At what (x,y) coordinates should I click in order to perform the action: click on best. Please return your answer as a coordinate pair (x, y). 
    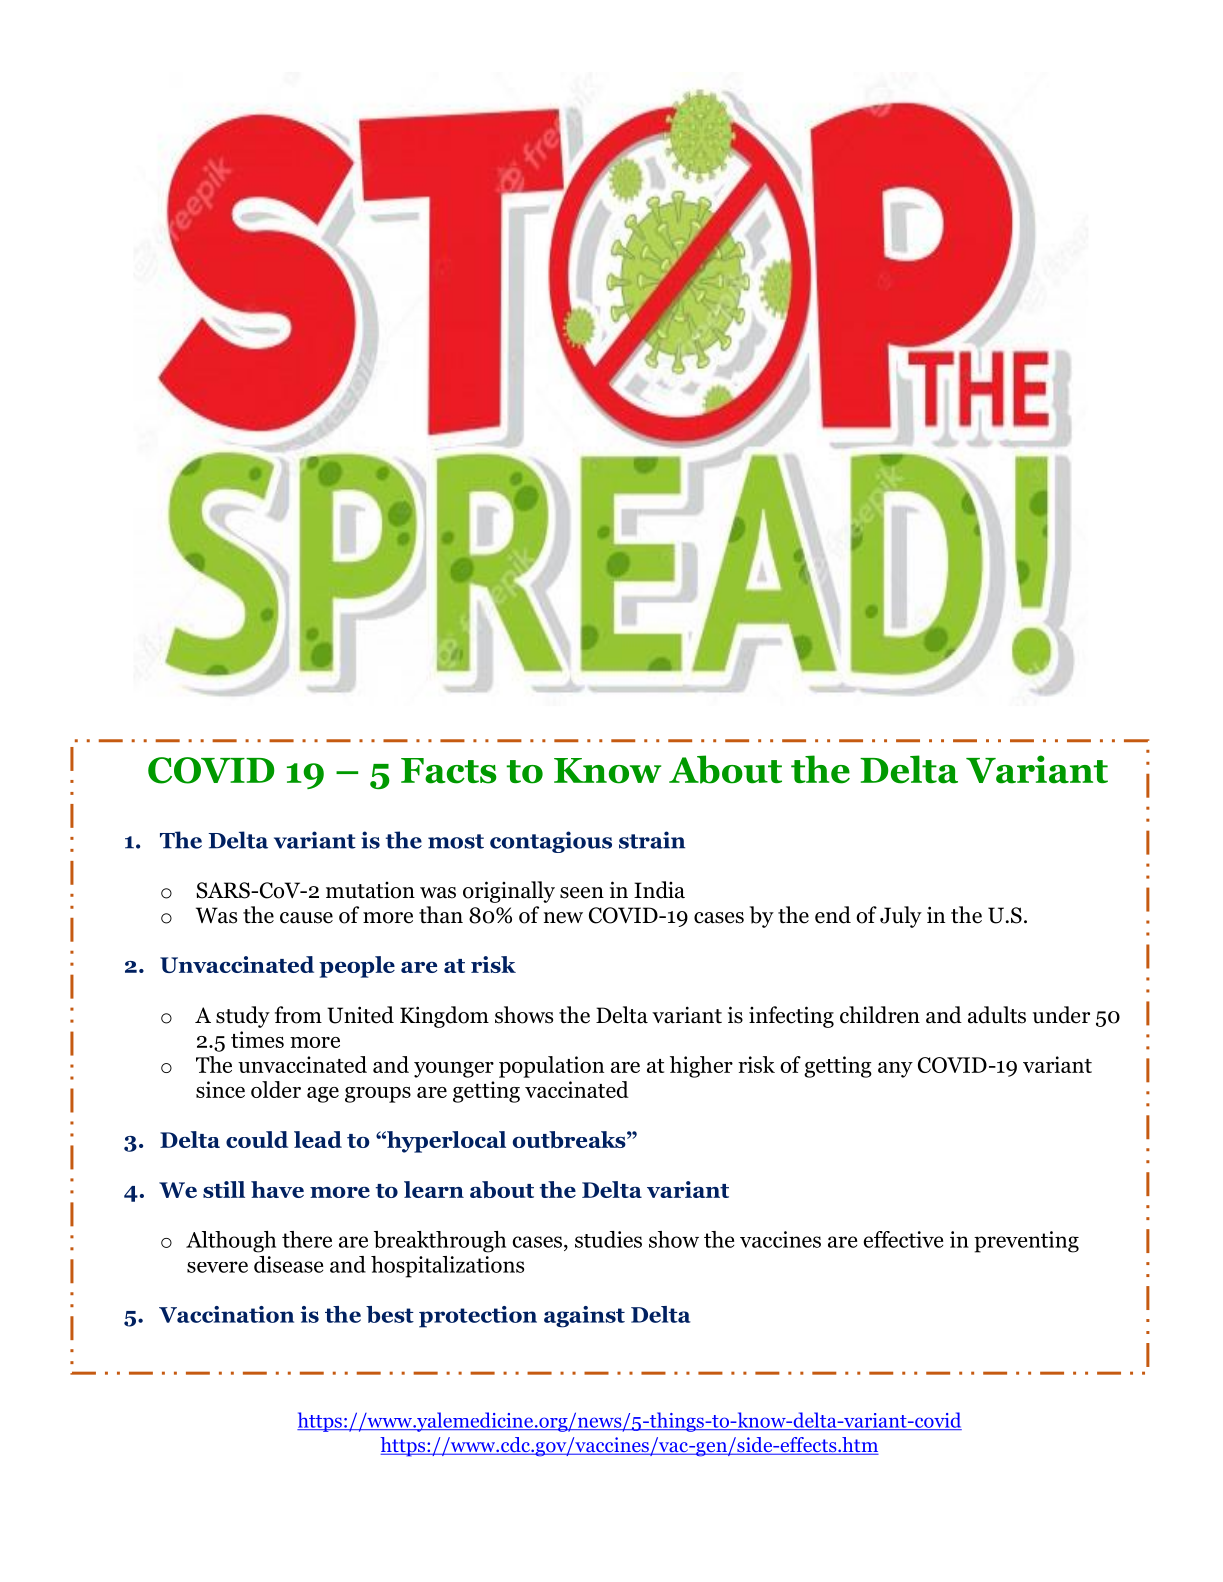
    Looking at the image, I should click on (390, 1314).
